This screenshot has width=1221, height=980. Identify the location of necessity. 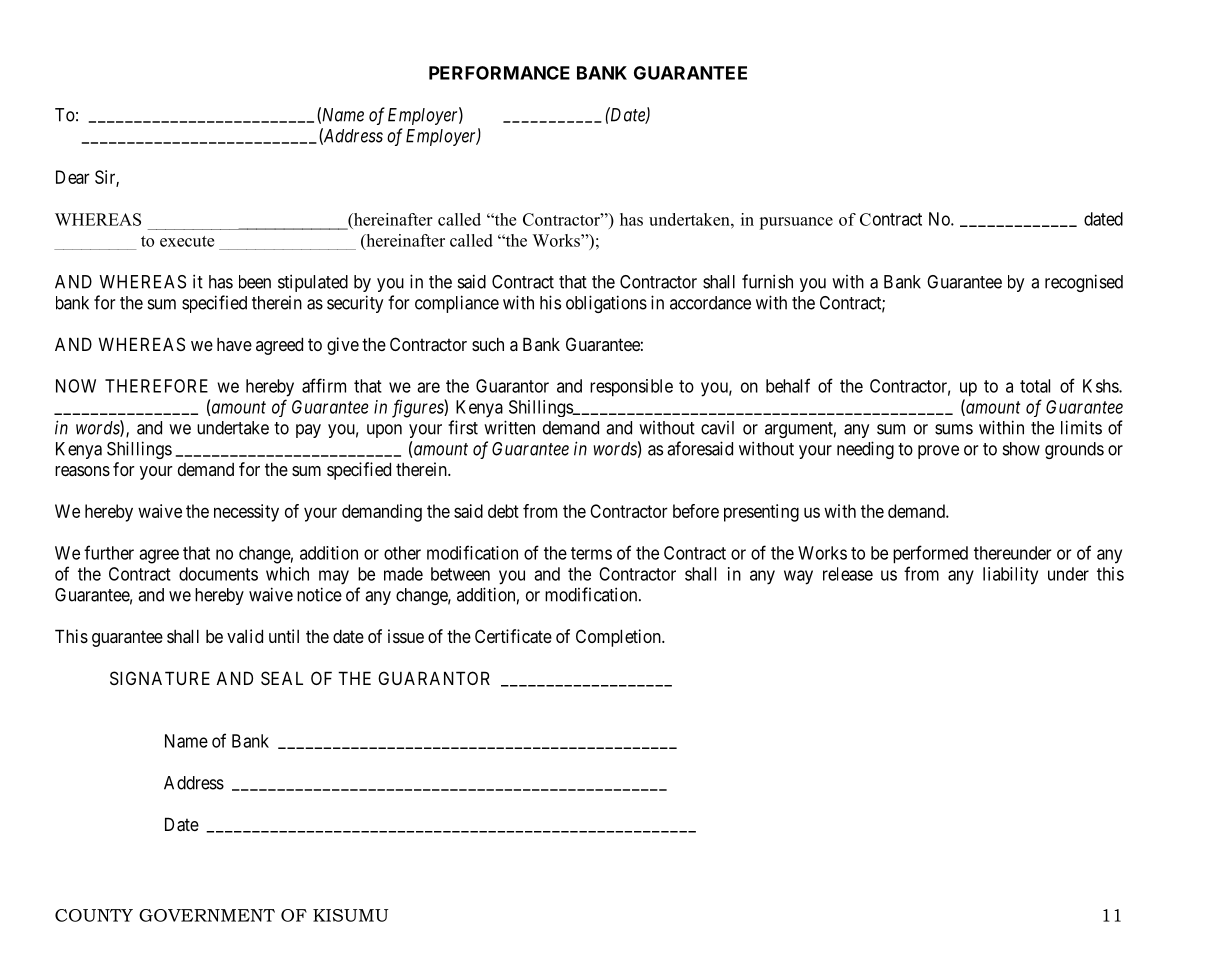
(246, 513).
